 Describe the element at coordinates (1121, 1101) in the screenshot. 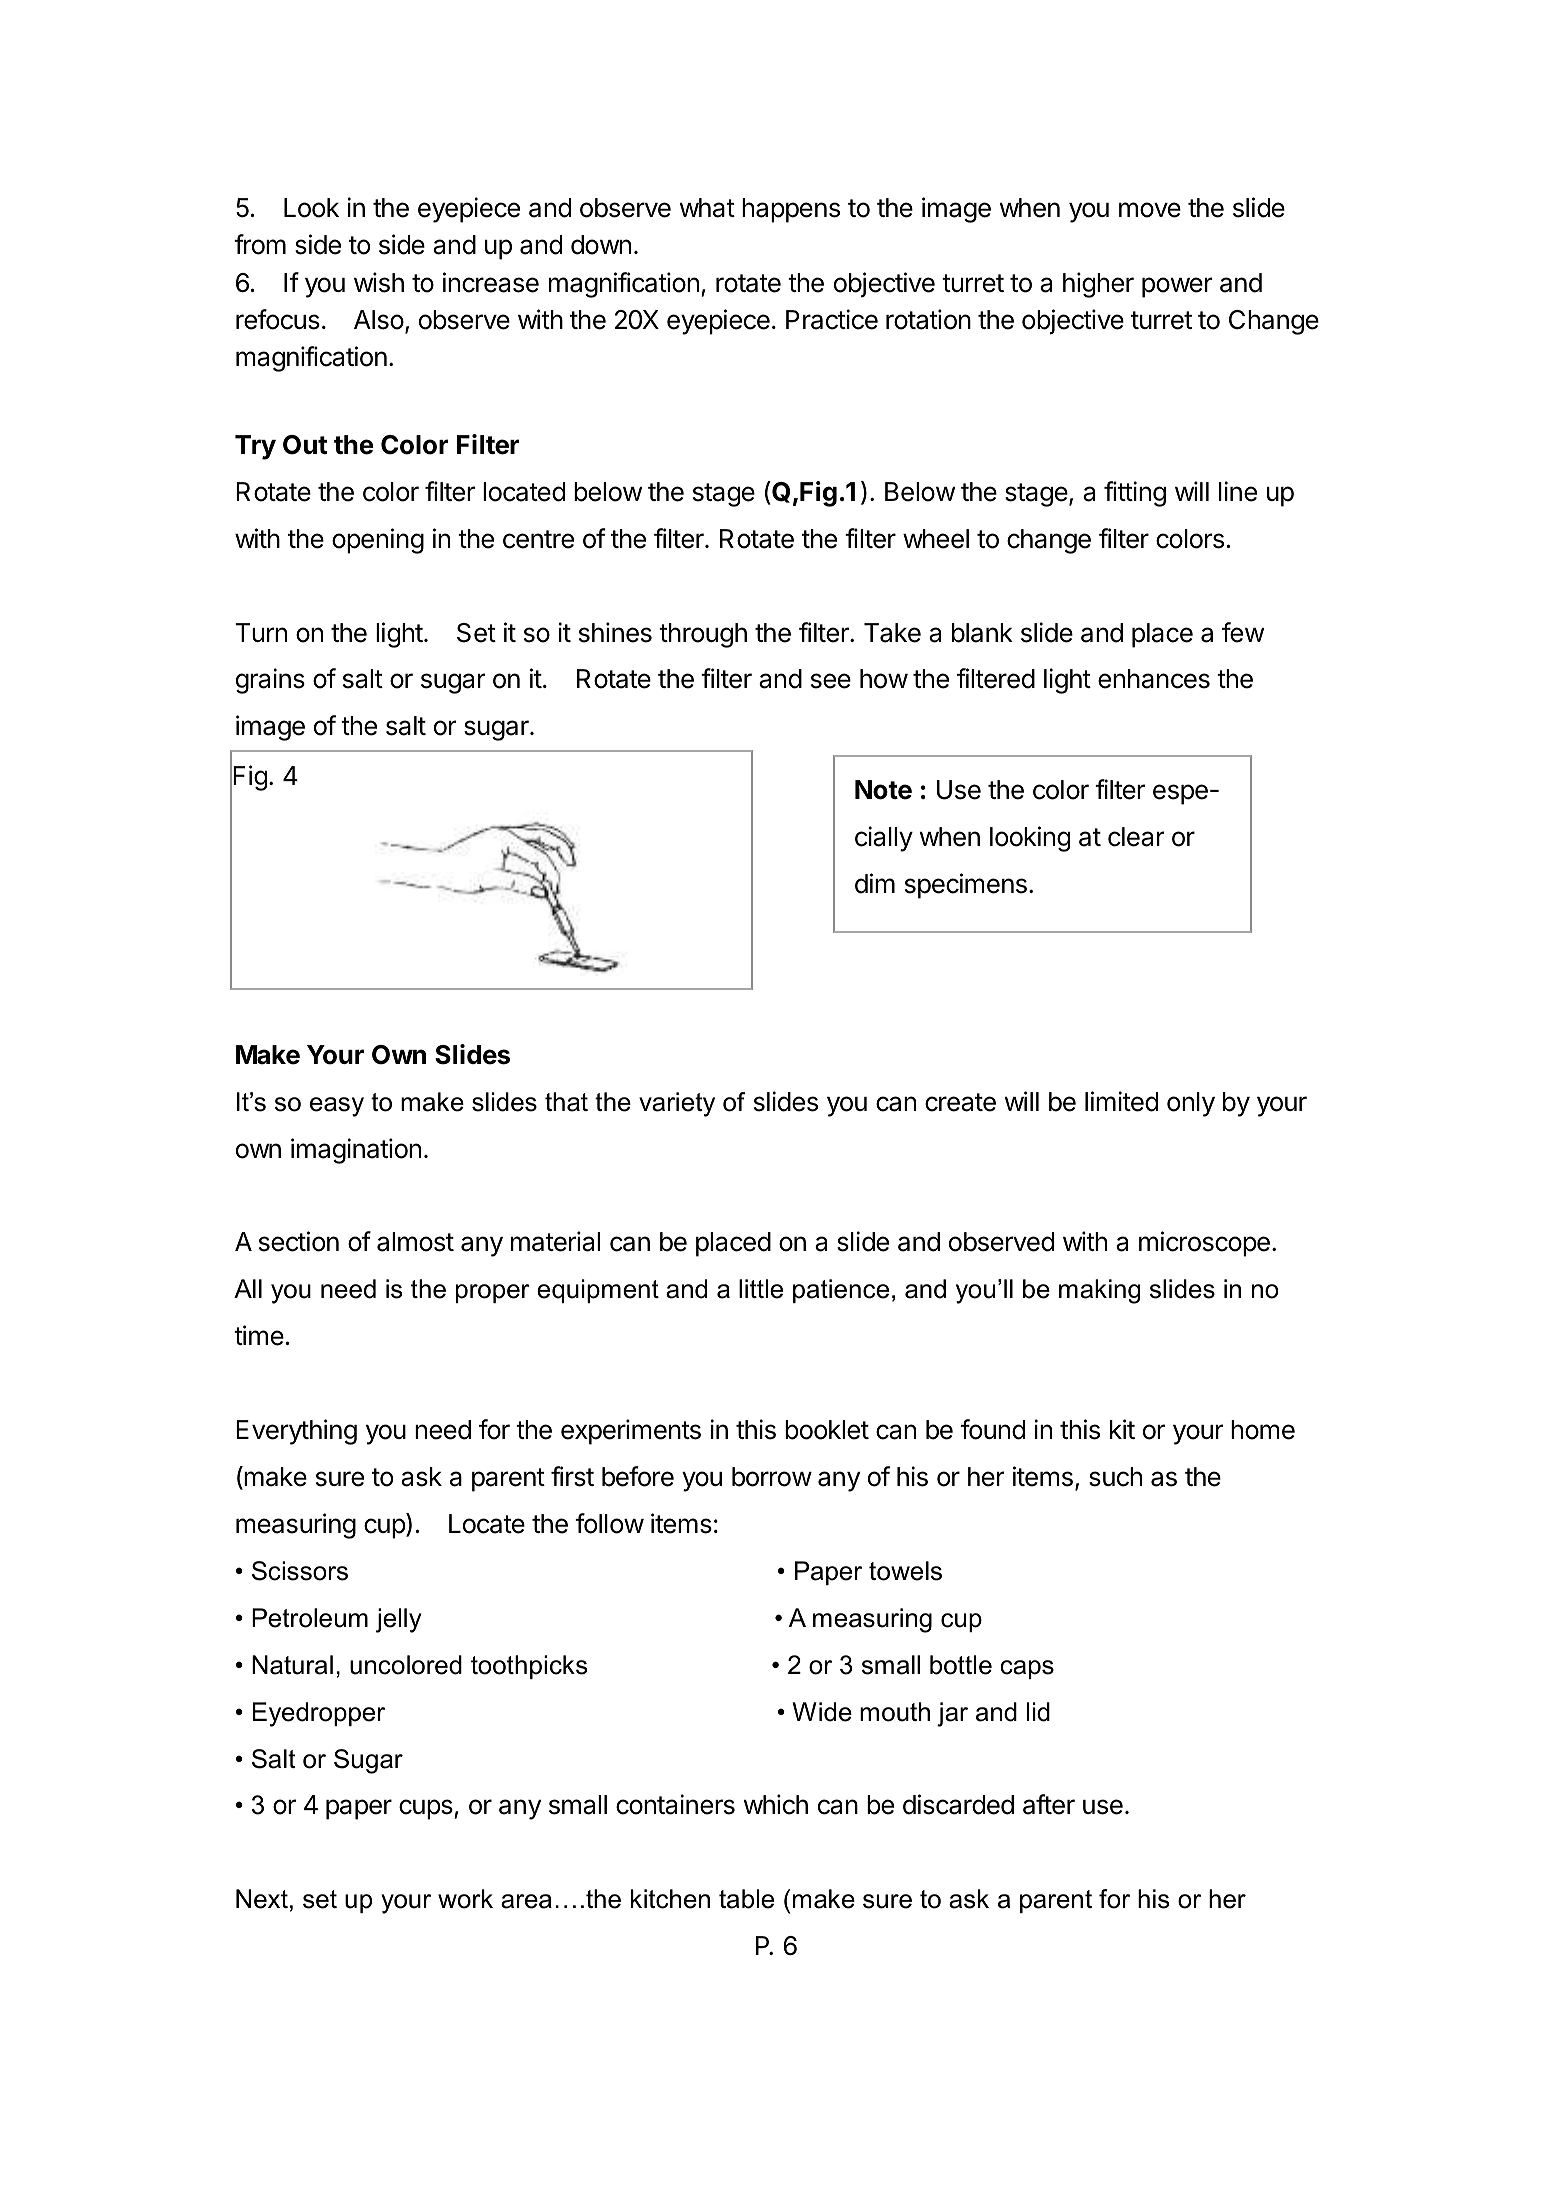

I see `limited` at that location.
